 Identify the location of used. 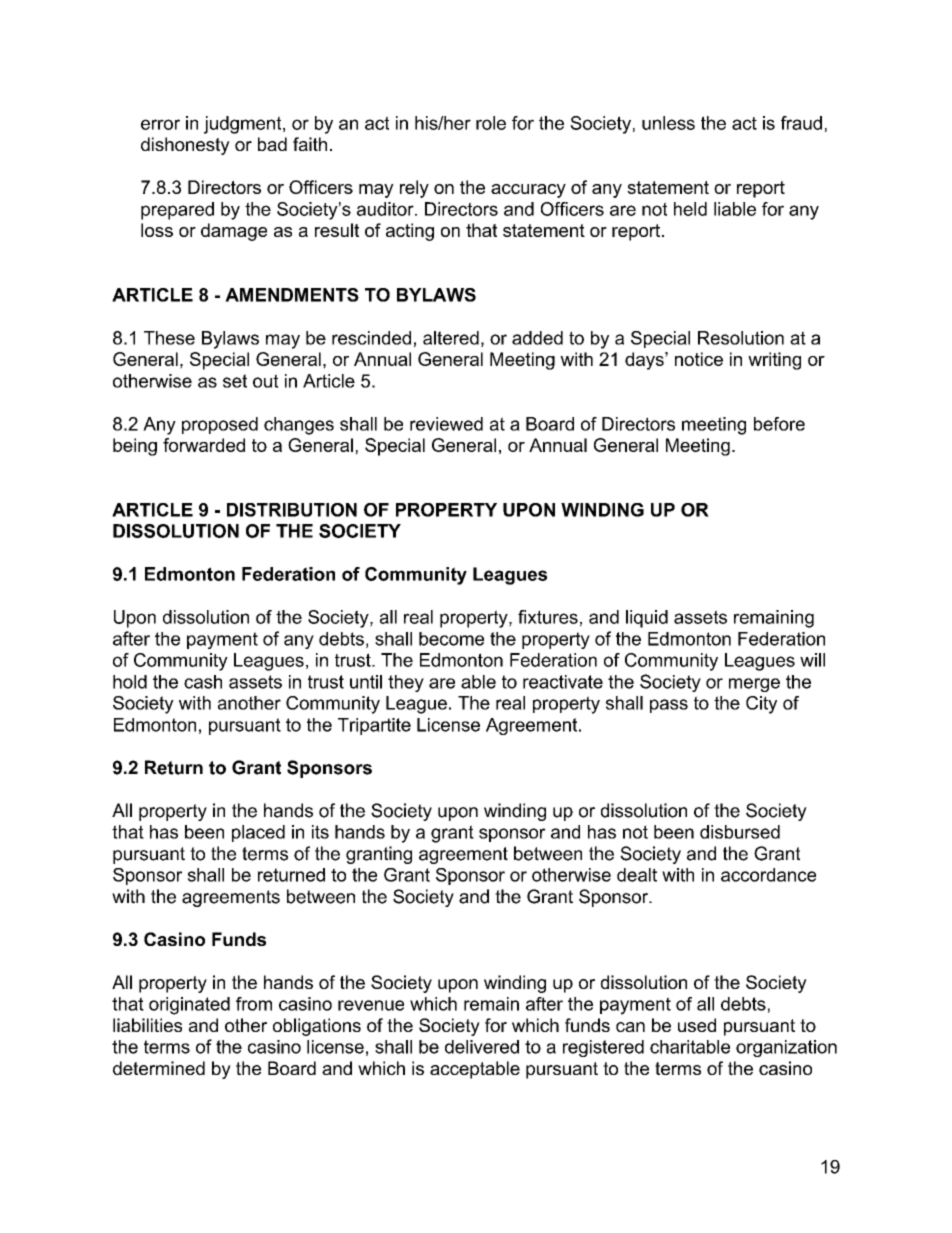
(697, 1025).
